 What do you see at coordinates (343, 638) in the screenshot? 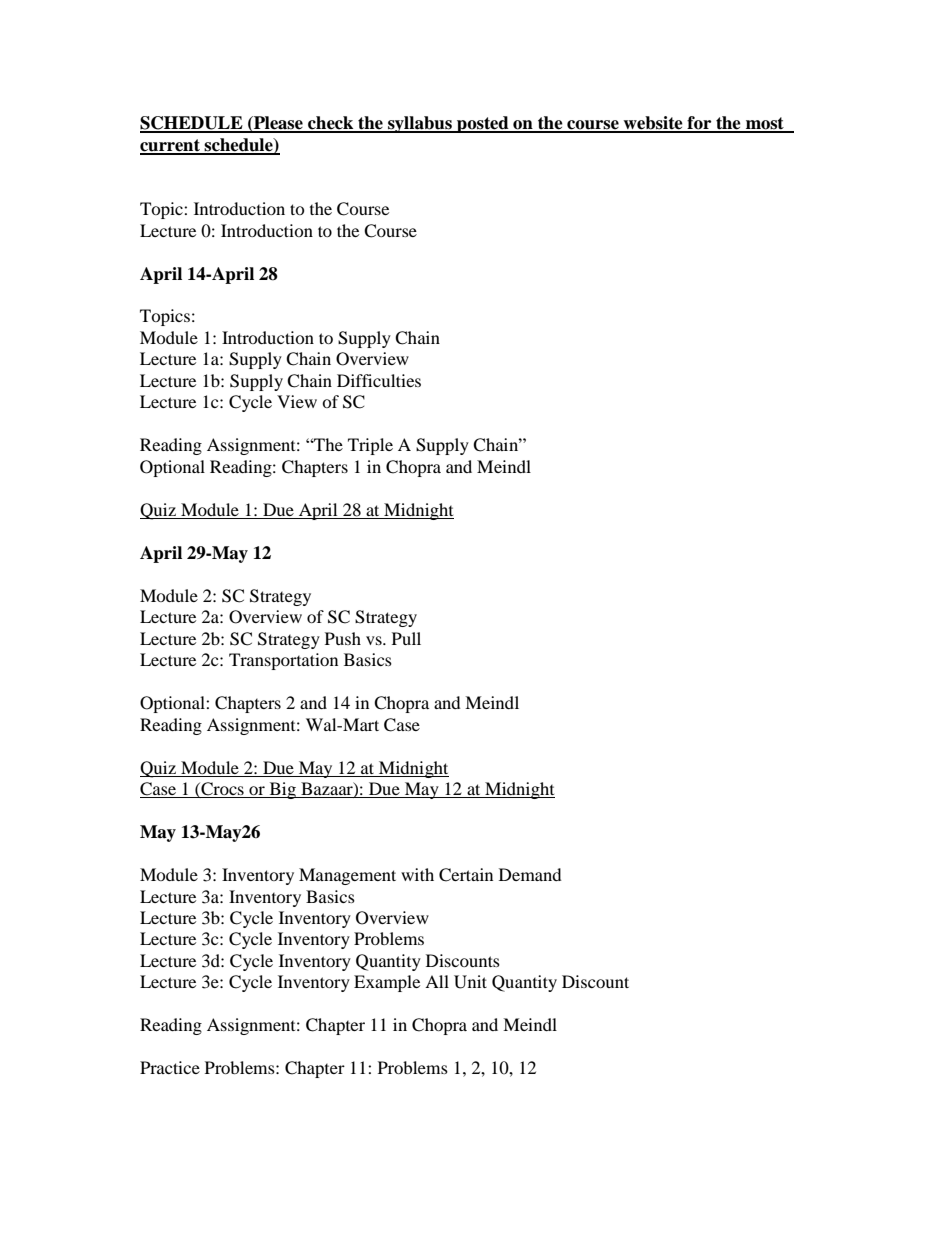
I see `Push` at bounding box center [343, 638].
